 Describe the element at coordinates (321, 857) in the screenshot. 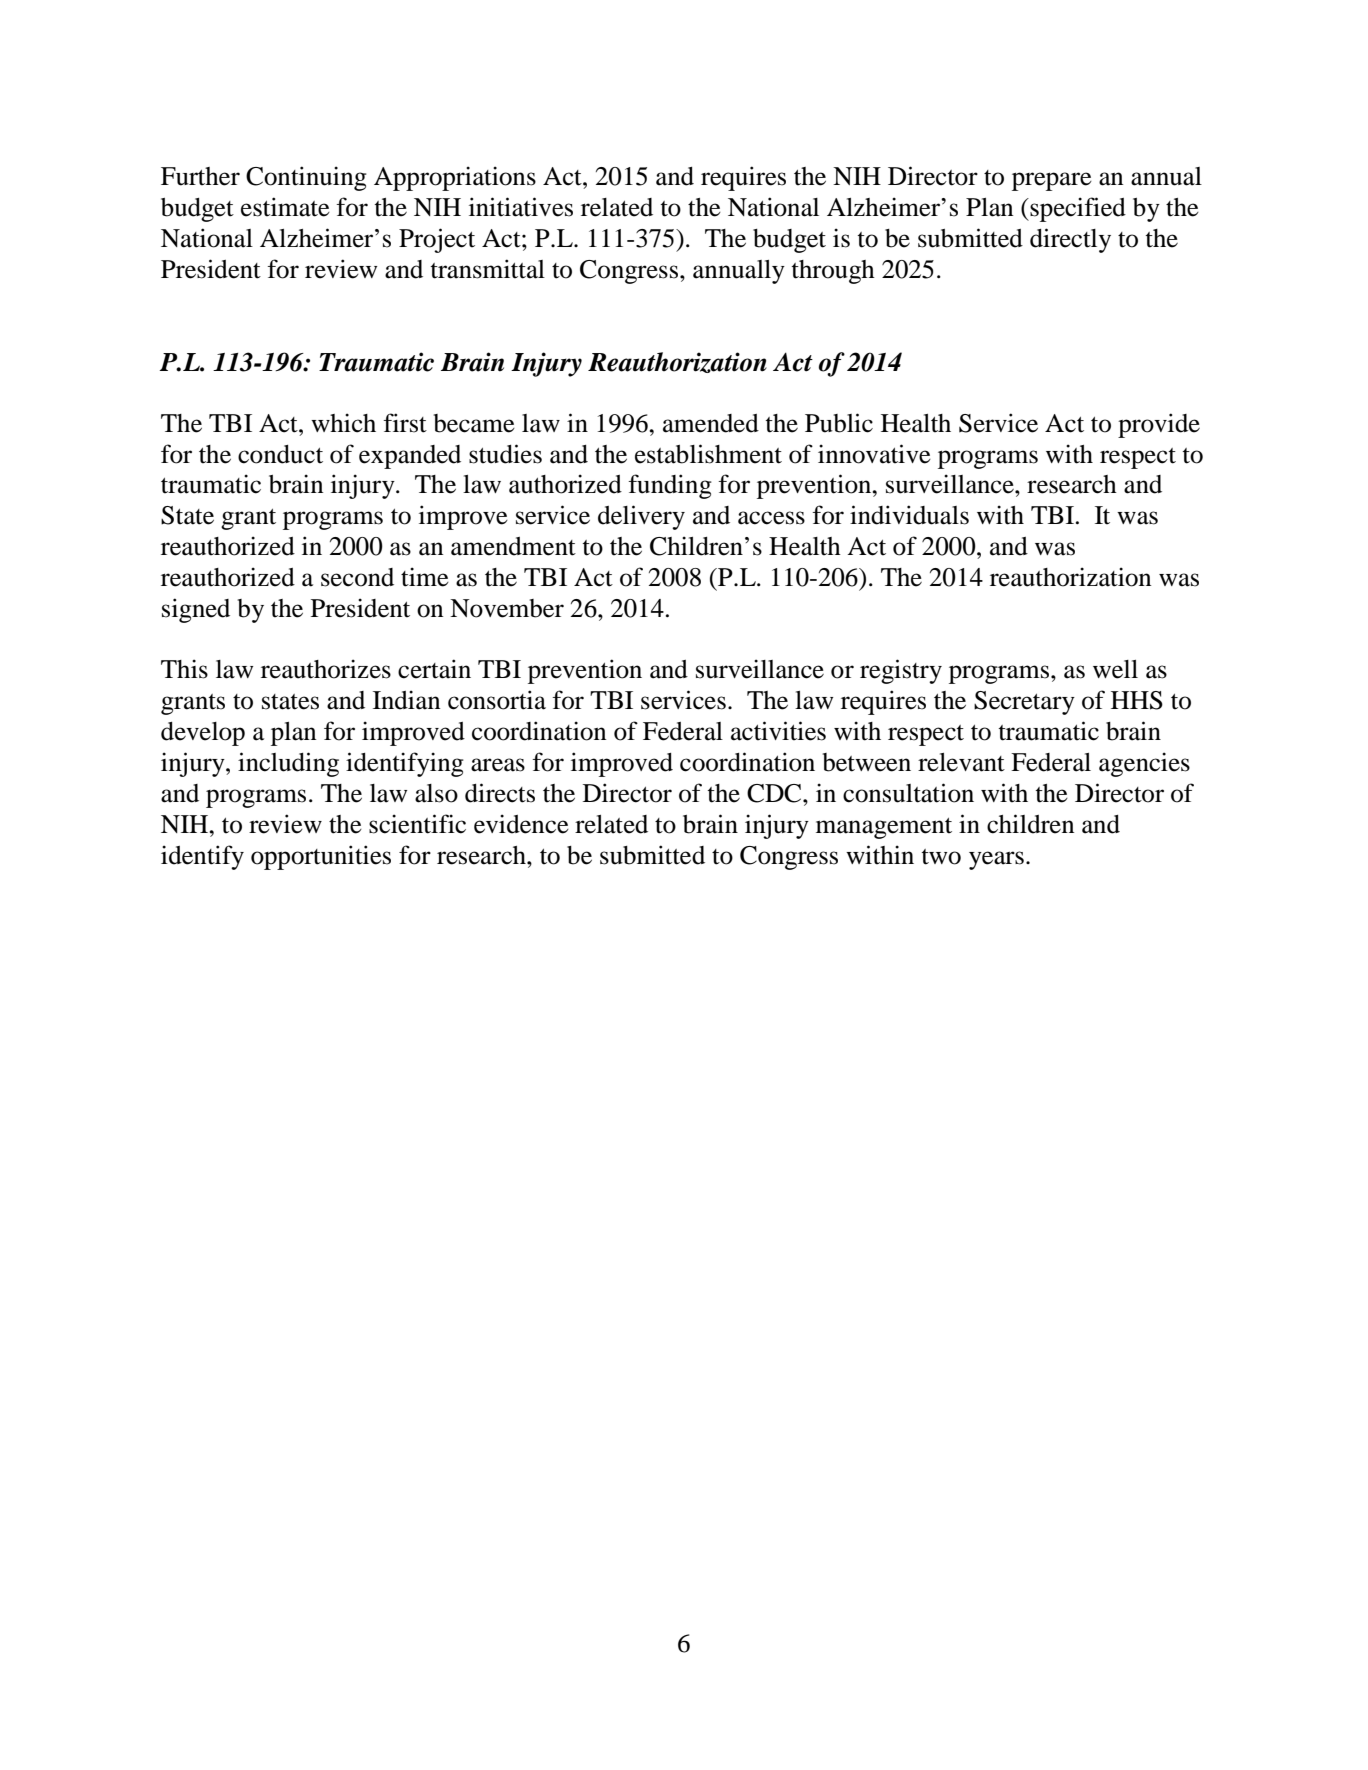

I see `opportunities` at that location.
